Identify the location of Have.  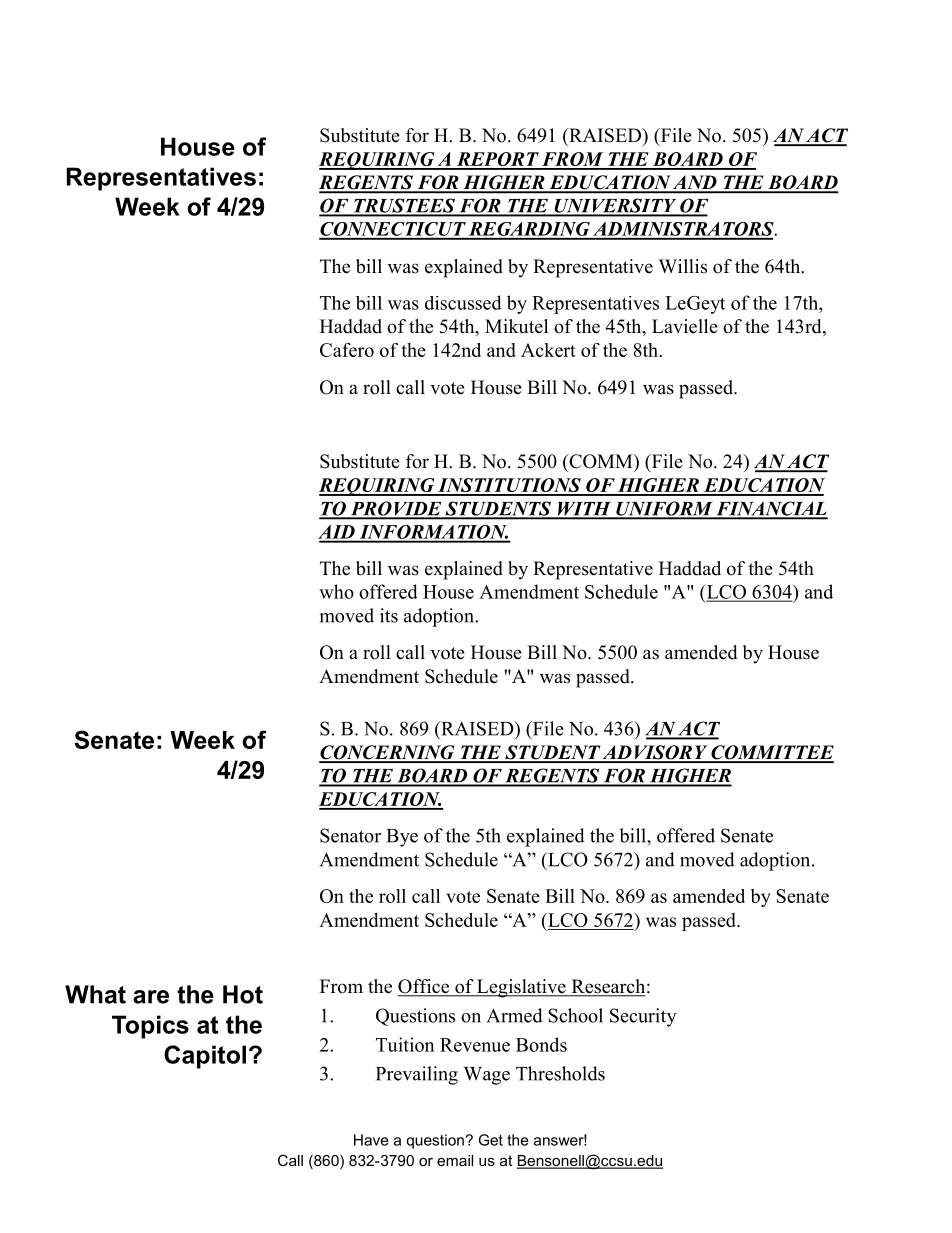
(371, 1140).
